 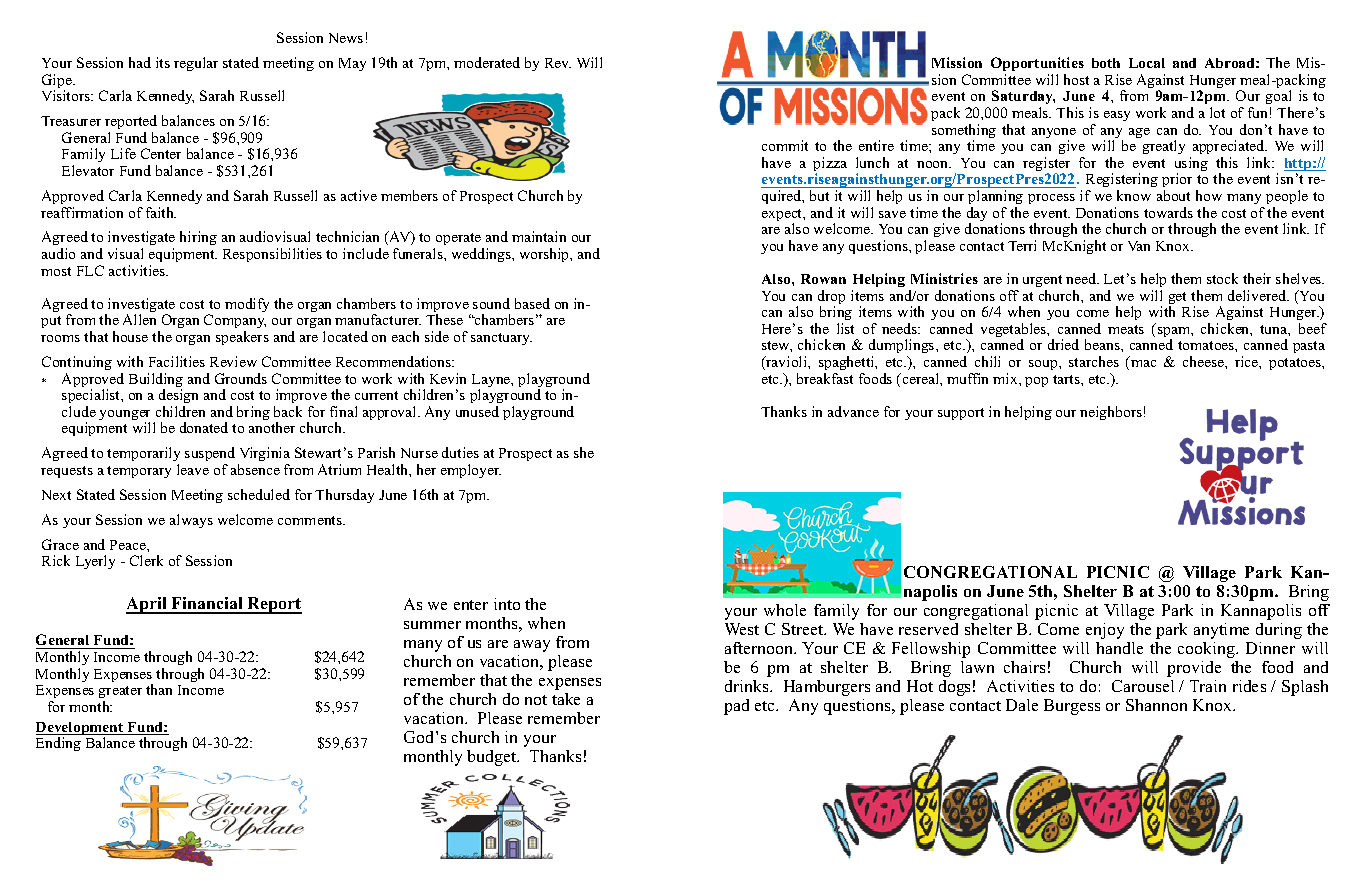 I want to click on Development, so click(x=81, y=730).
